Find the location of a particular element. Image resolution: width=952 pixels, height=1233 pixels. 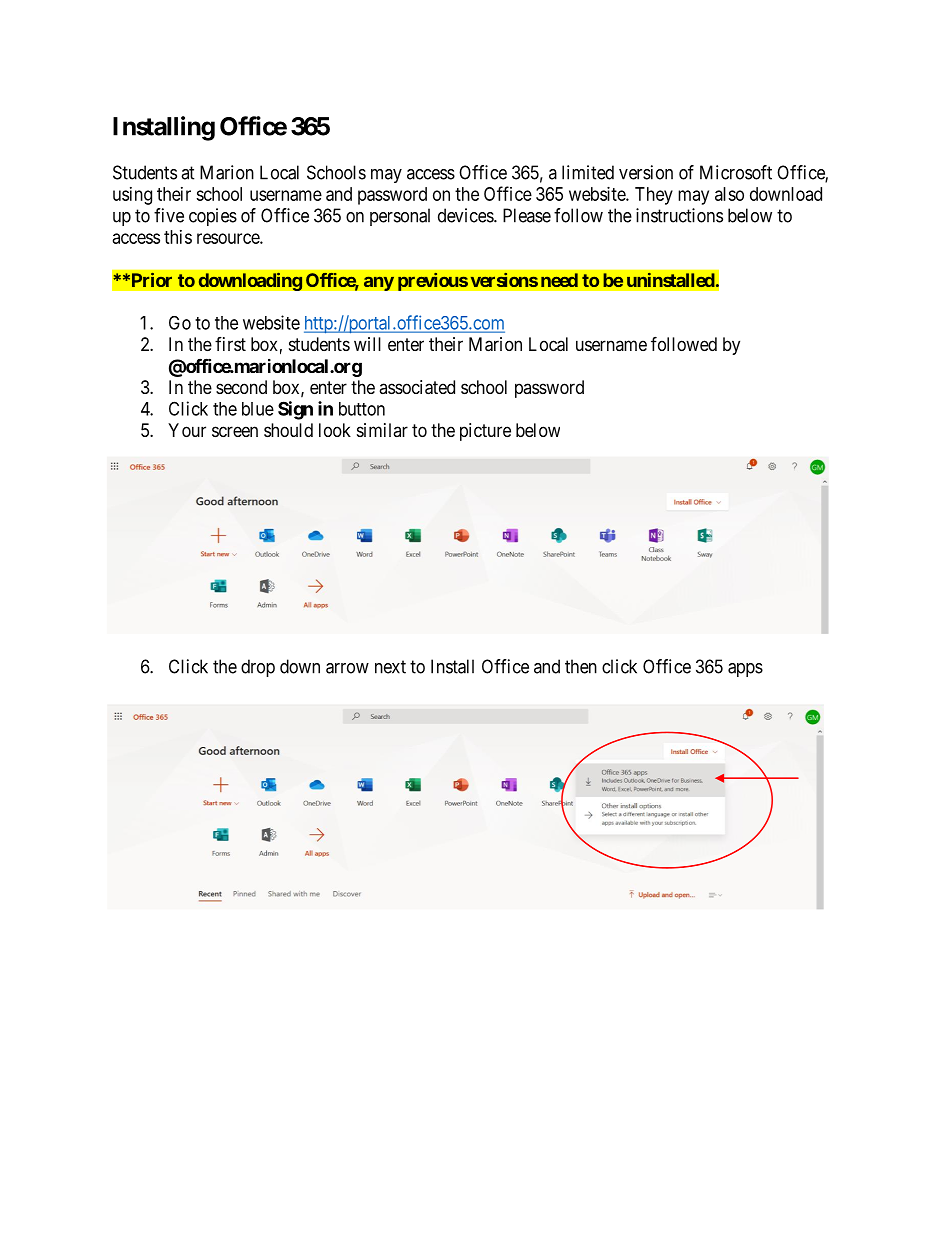

They is located at coordinates (654, 196).
